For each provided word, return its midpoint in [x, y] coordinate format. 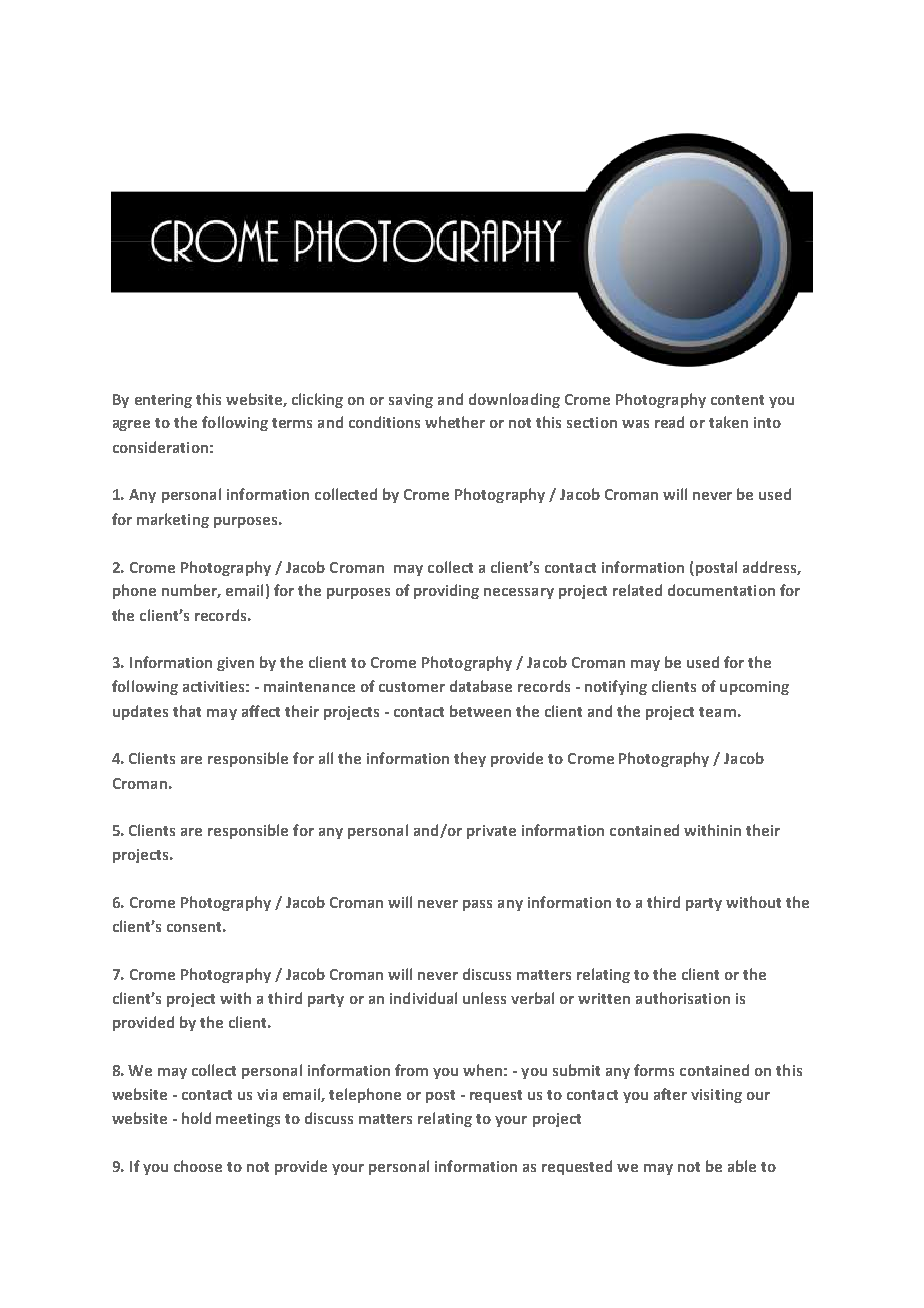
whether [455, 422]
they [470, 759]
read [669, 422]
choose [198, 1166]
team [717, 712]
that [187, 711]
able [742, 1166]
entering [163, 401]
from [411, 1070]
